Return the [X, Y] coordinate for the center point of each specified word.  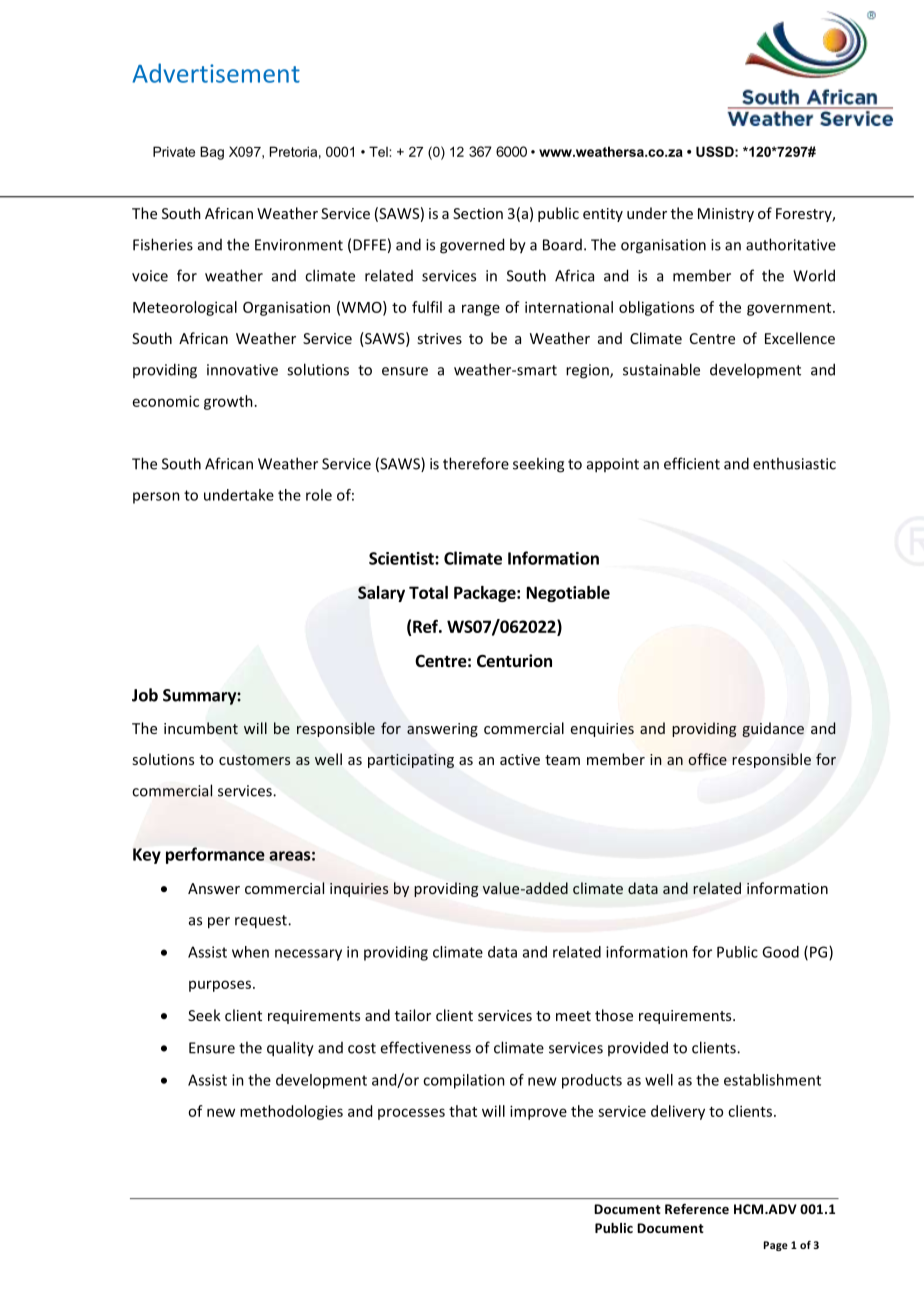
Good [780, 952]
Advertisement [216, 73]
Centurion [514, 661]
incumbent [201, 728]
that [463, 1111]
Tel [379, 151]
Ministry [726, 215]
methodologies [291, 1112]
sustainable [661, 369]
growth [228, 402]
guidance [773, 729]
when [250, 952]
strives [439, 338]
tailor [413, 1015]
